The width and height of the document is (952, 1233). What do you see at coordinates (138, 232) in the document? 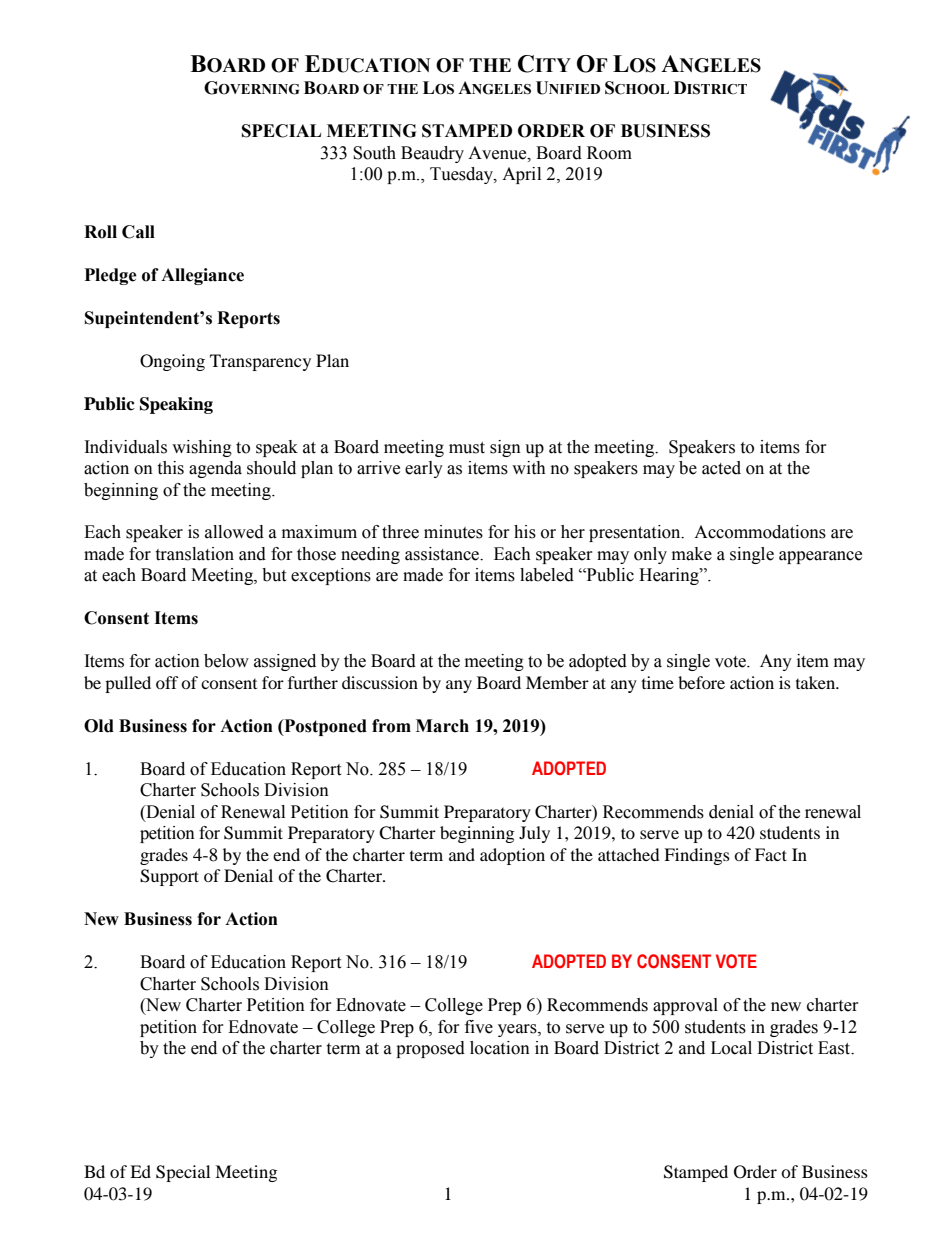
I see `Call` at bounding box center [138, 232].
